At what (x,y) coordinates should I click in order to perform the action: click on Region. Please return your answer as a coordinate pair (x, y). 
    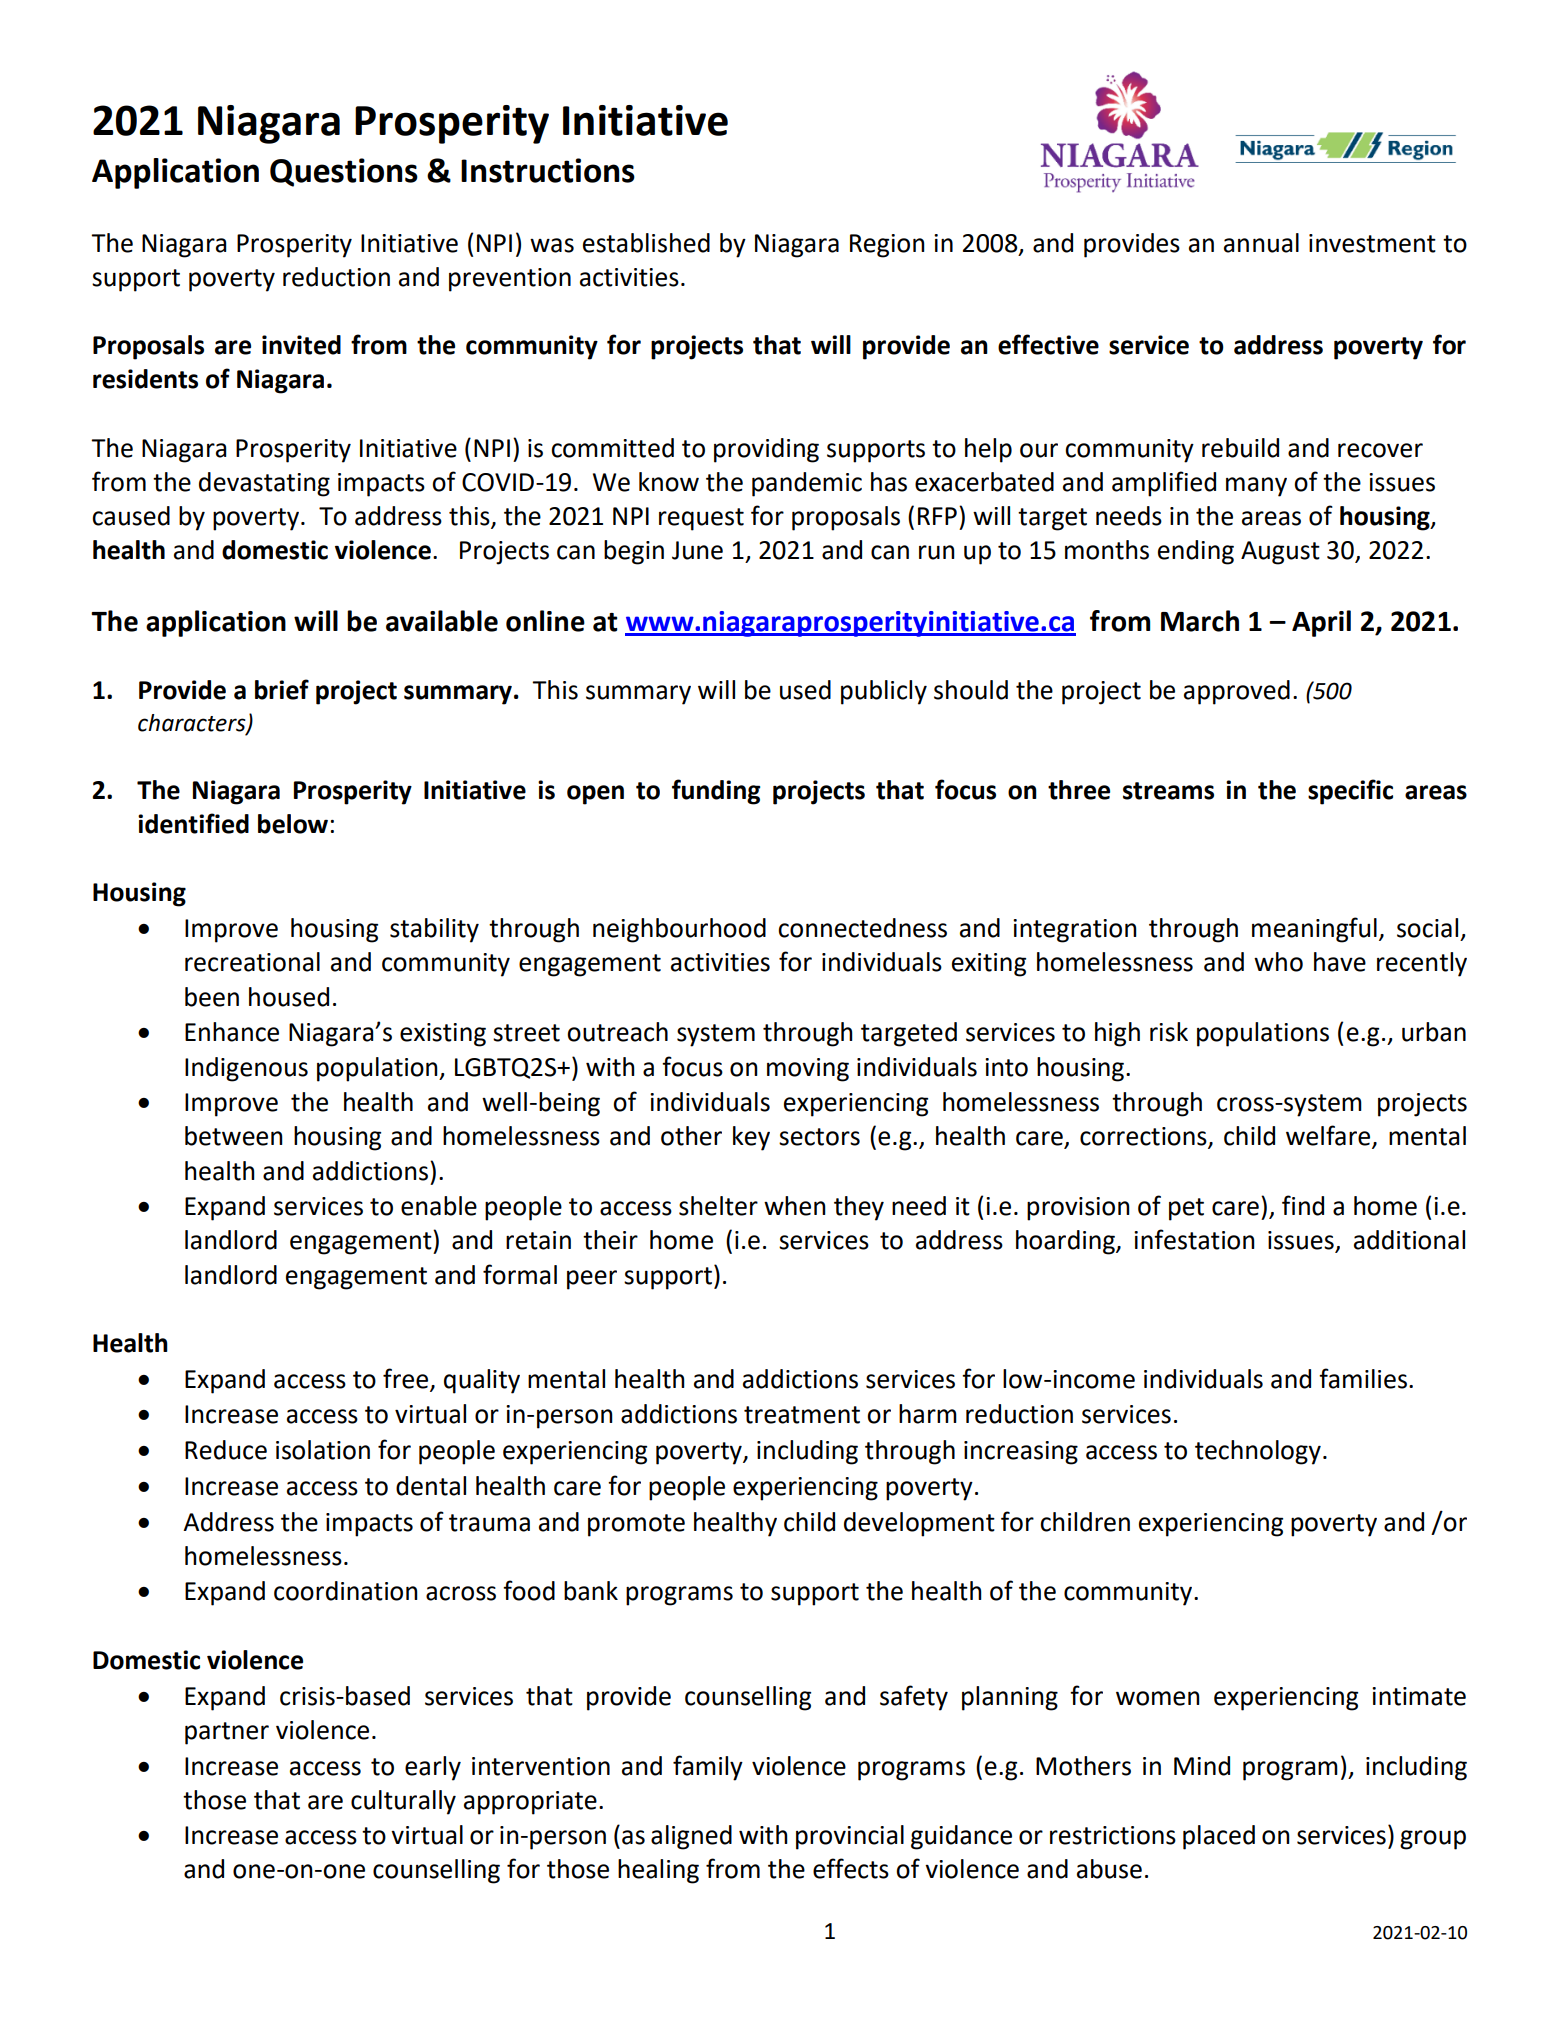
    Looking at the image, I should click on (887, 246).
